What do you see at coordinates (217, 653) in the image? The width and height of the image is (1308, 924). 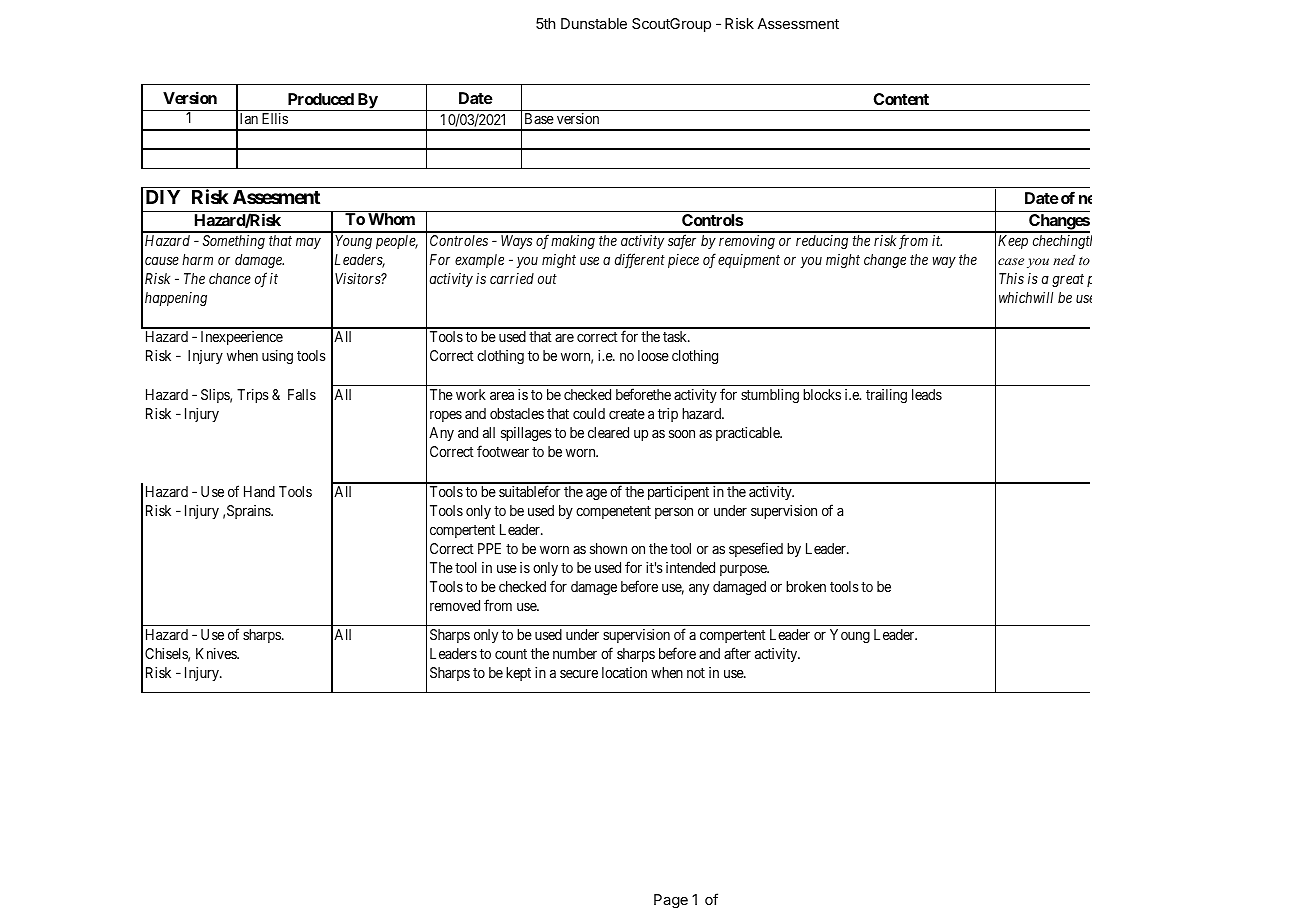 I see `Knives` at bounding box center [217, 653].
